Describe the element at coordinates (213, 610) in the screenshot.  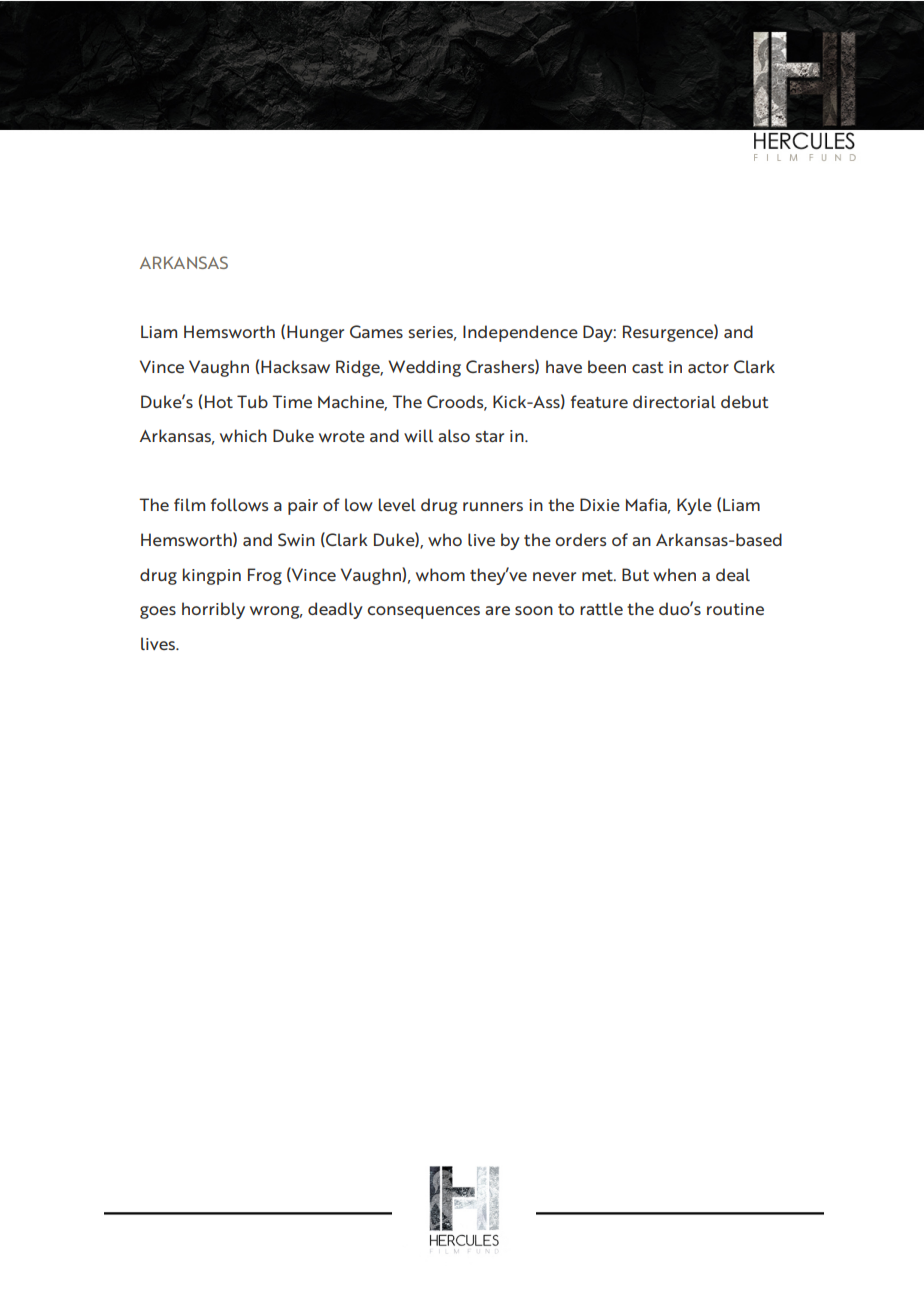
I see `horribly` at that location.
